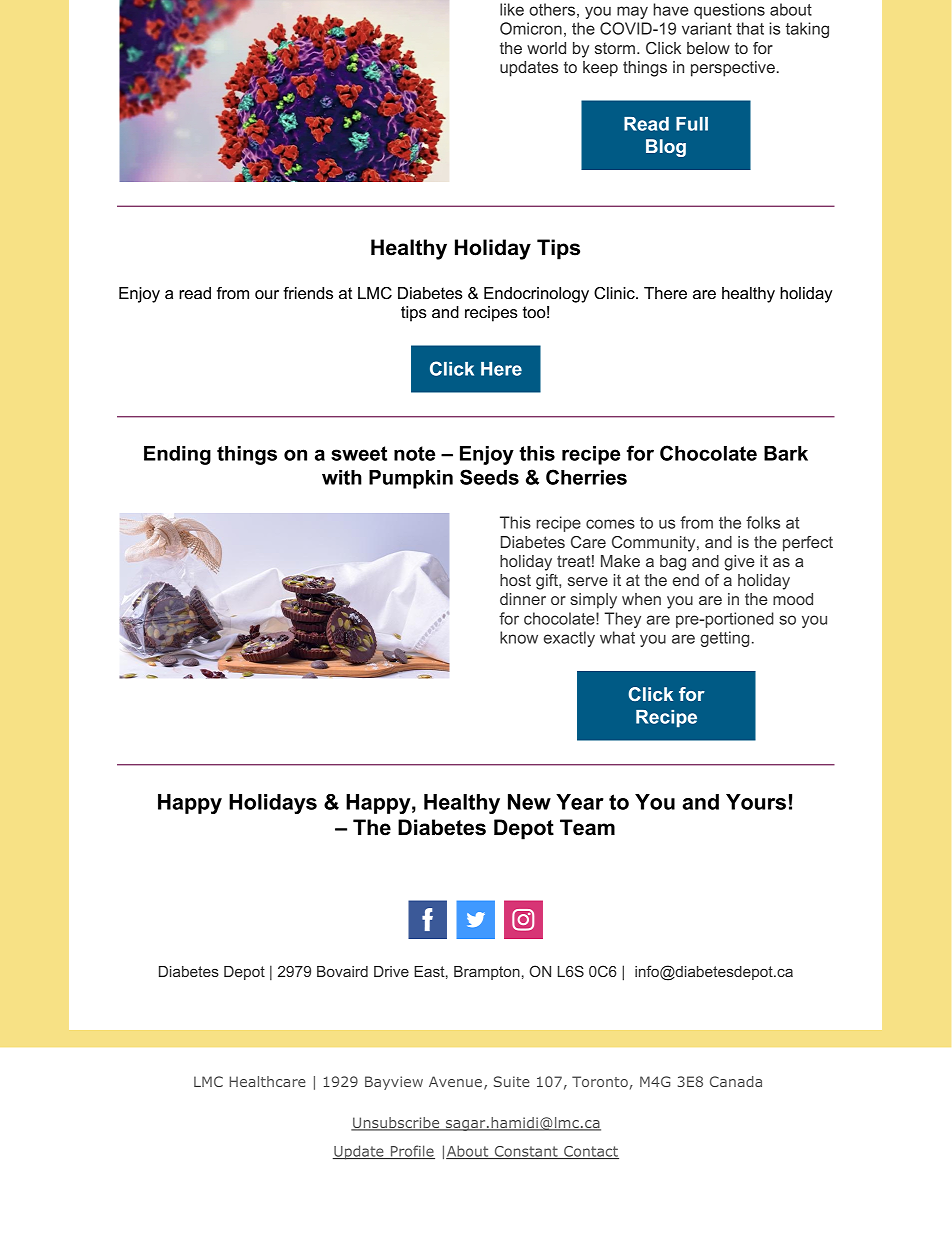 The height and width of the image is (1233, 952). I want to click on below, so click(708, 48).
